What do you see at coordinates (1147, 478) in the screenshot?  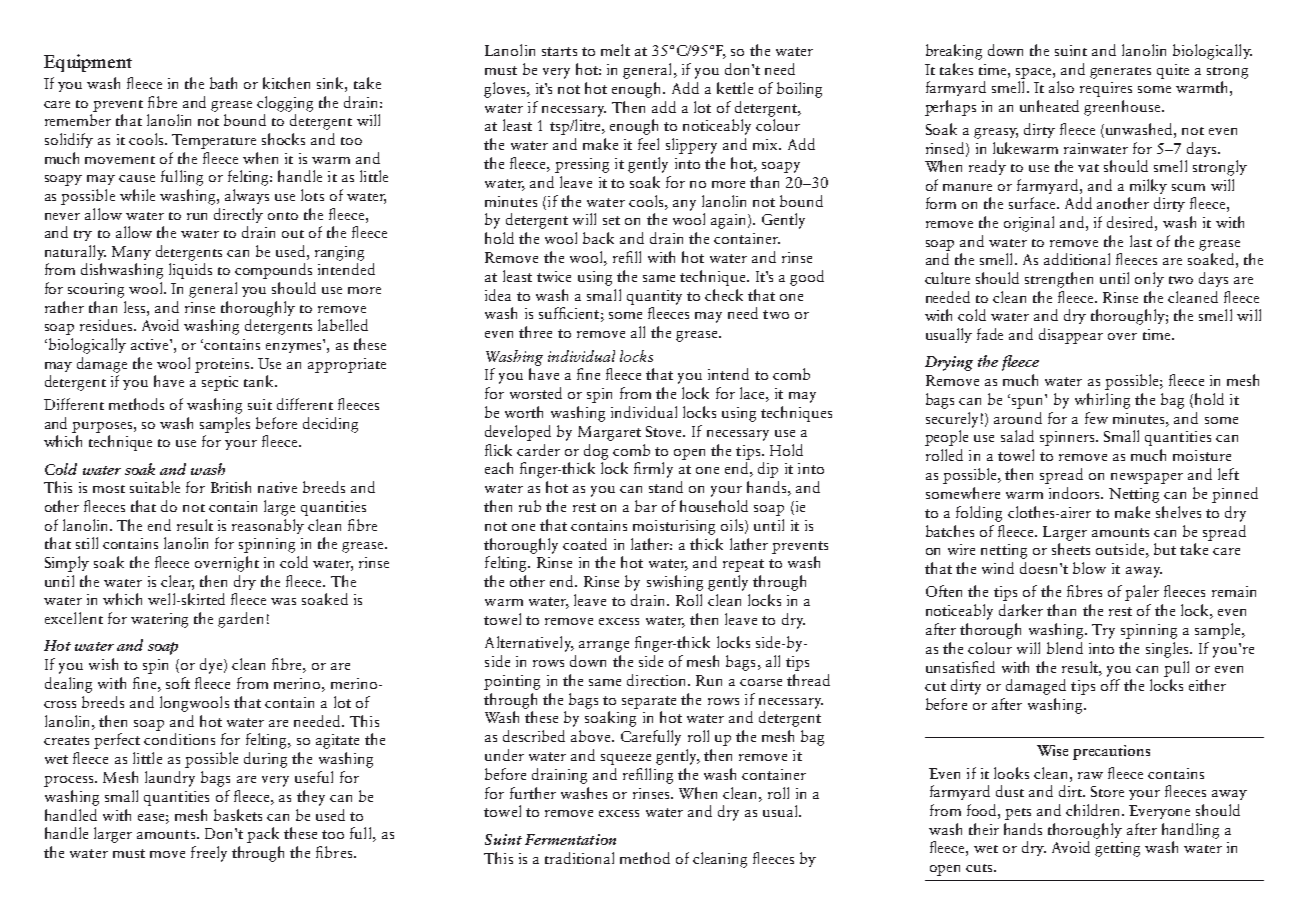 I see `newspaper` at bounding box center [1147, 478].
